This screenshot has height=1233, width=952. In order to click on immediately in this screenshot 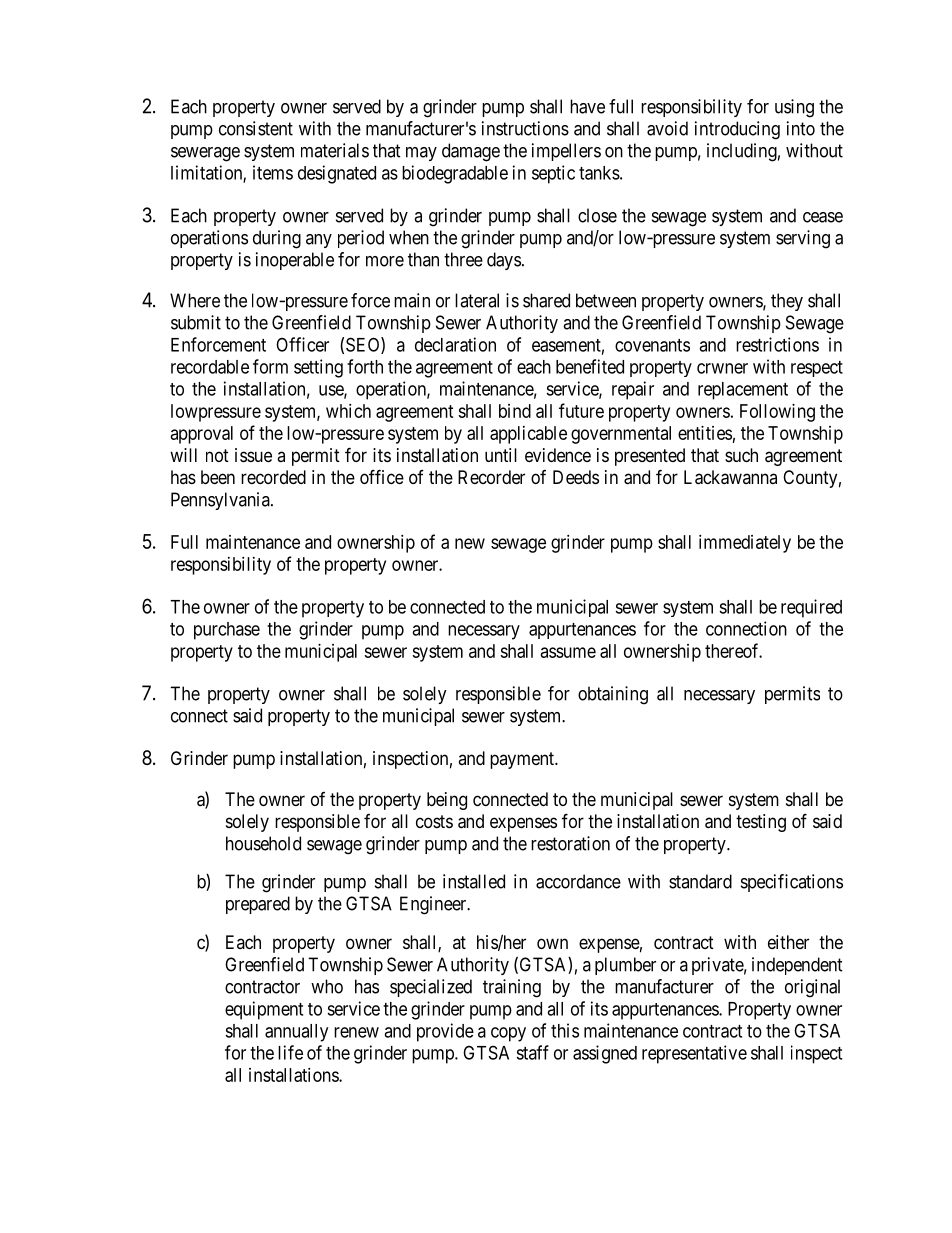, I will do `click(745, 544)`.
